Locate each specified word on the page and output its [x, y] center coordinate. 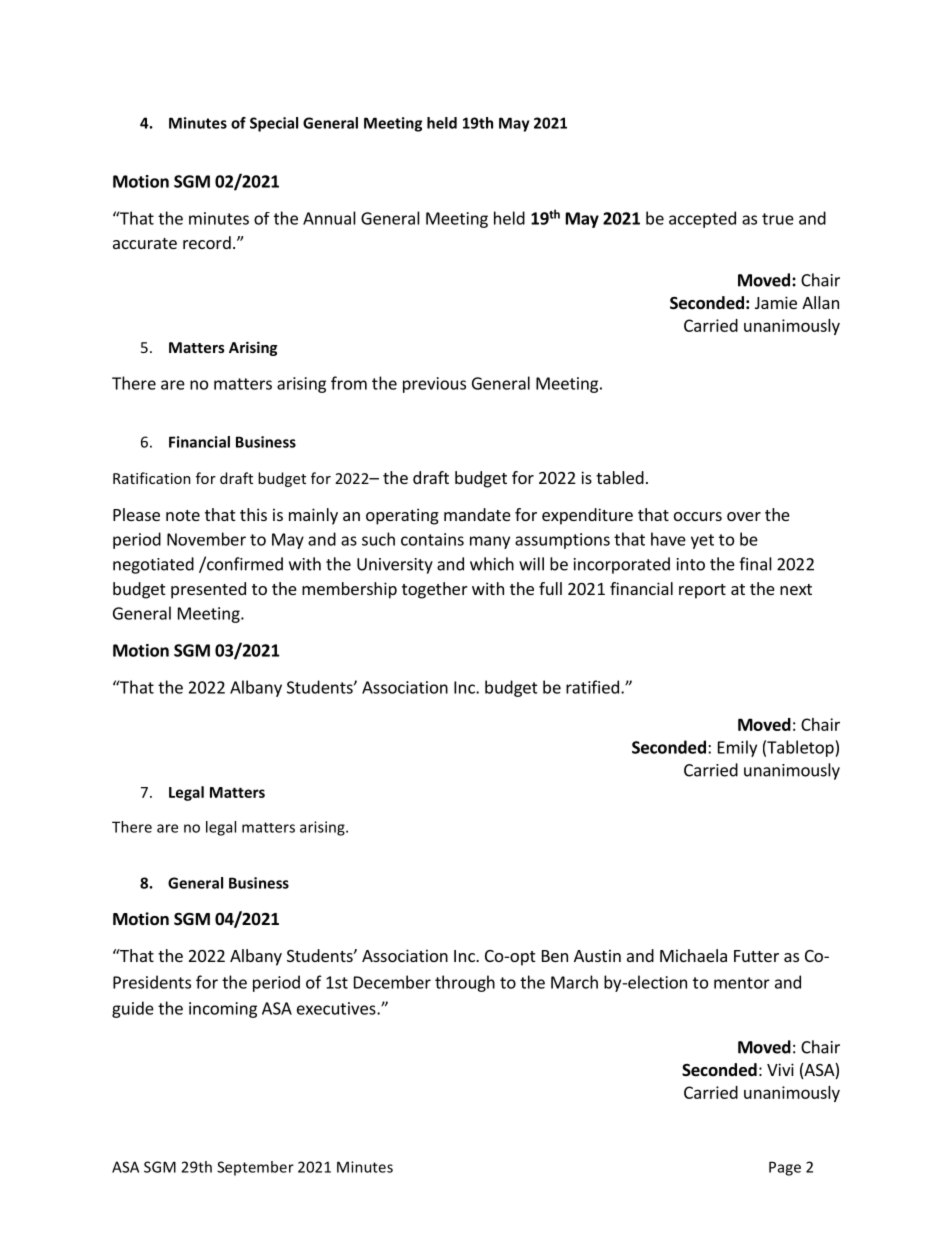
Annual [329, 218]
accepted [702, 219]
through [465, 983]
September [255, 1168]
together [435, 590]
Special [274, 124]
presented [208, 590]
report [702, 591]
